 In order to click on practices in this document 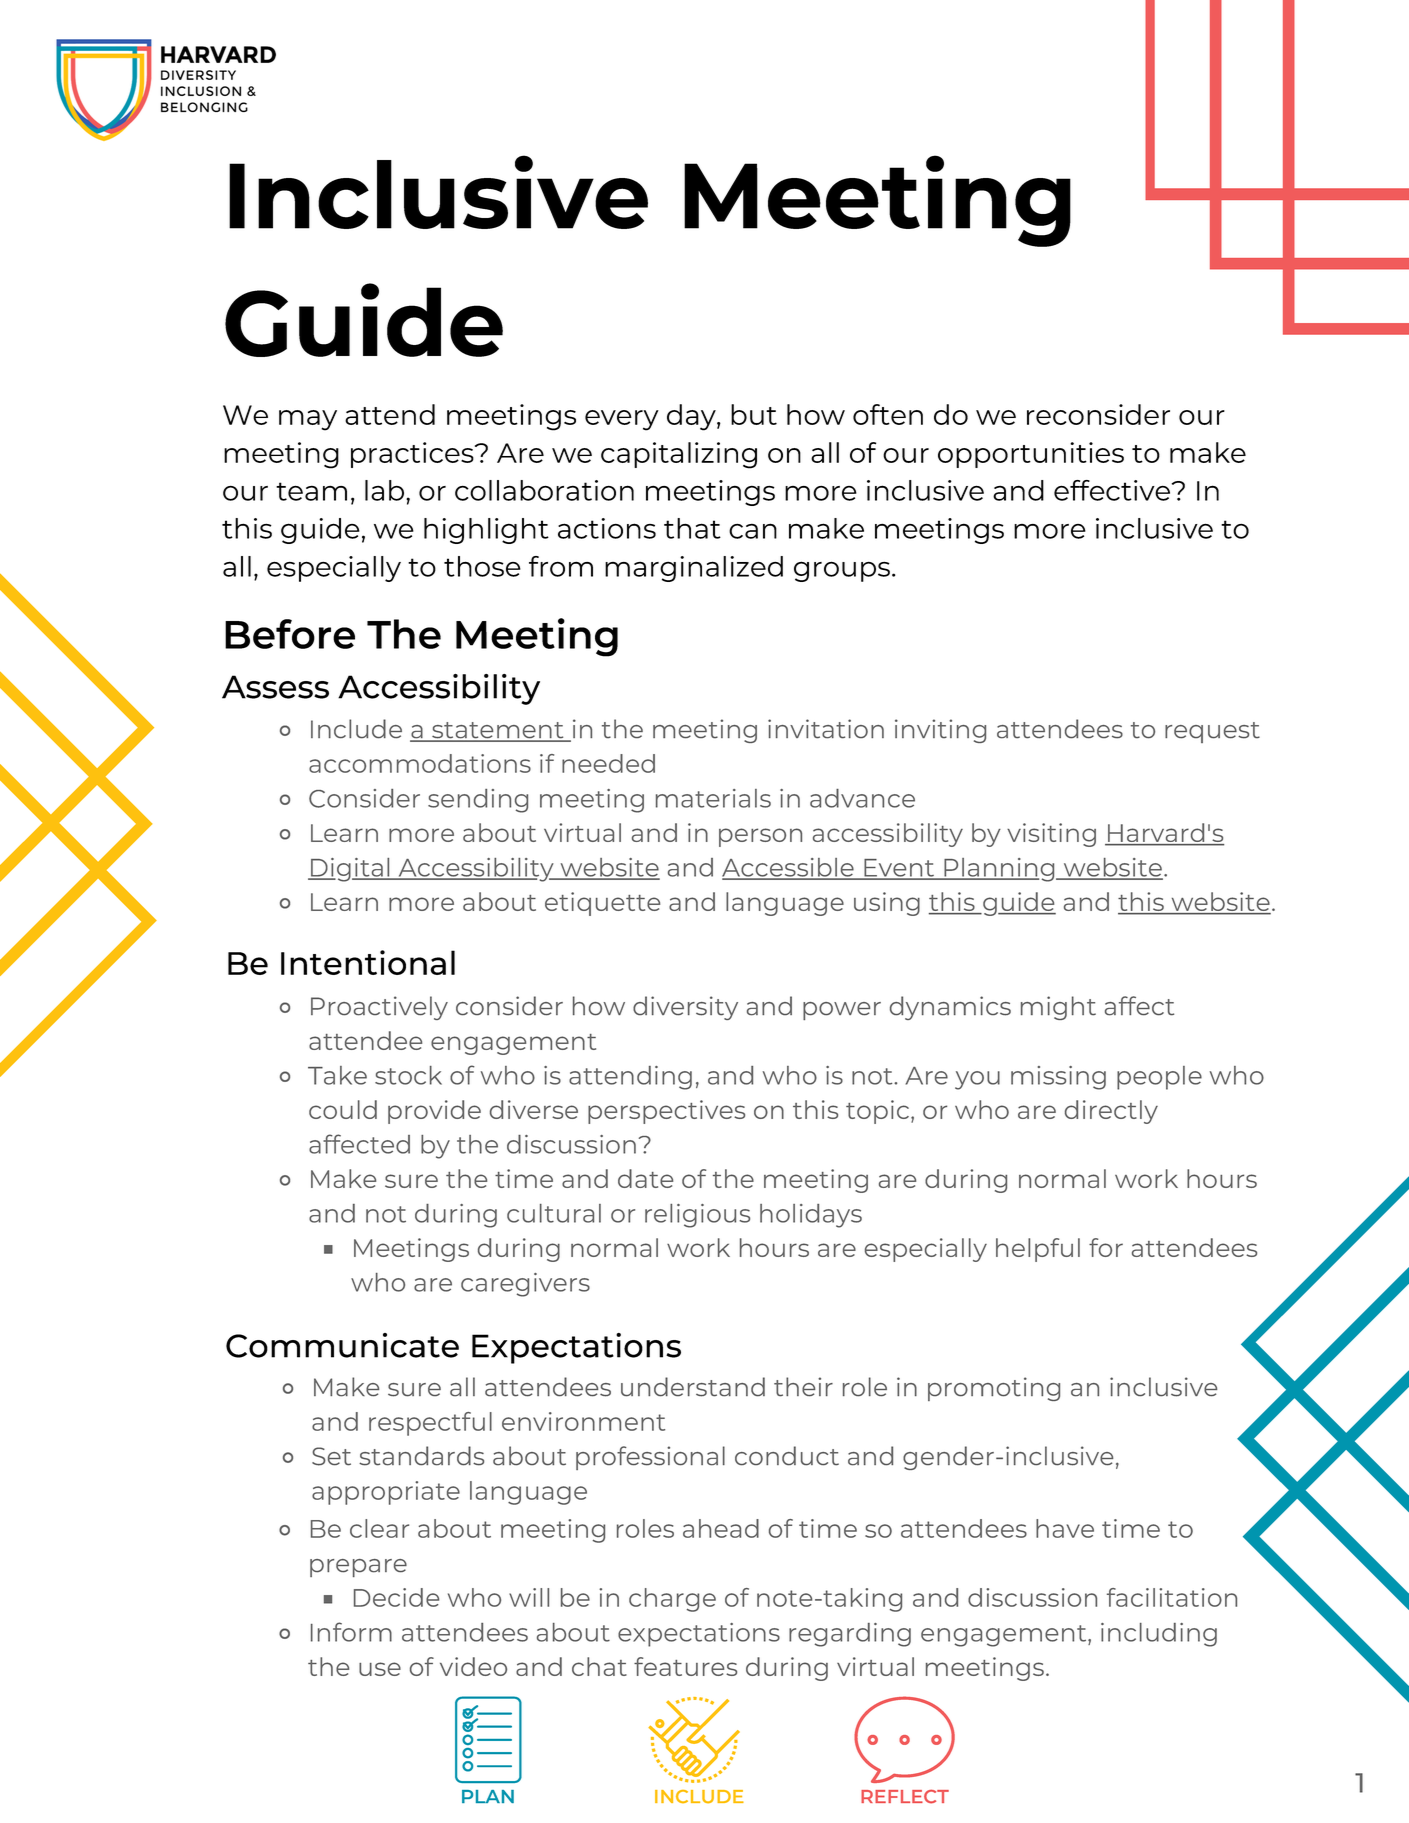, I will do `click(413, 455)`.
